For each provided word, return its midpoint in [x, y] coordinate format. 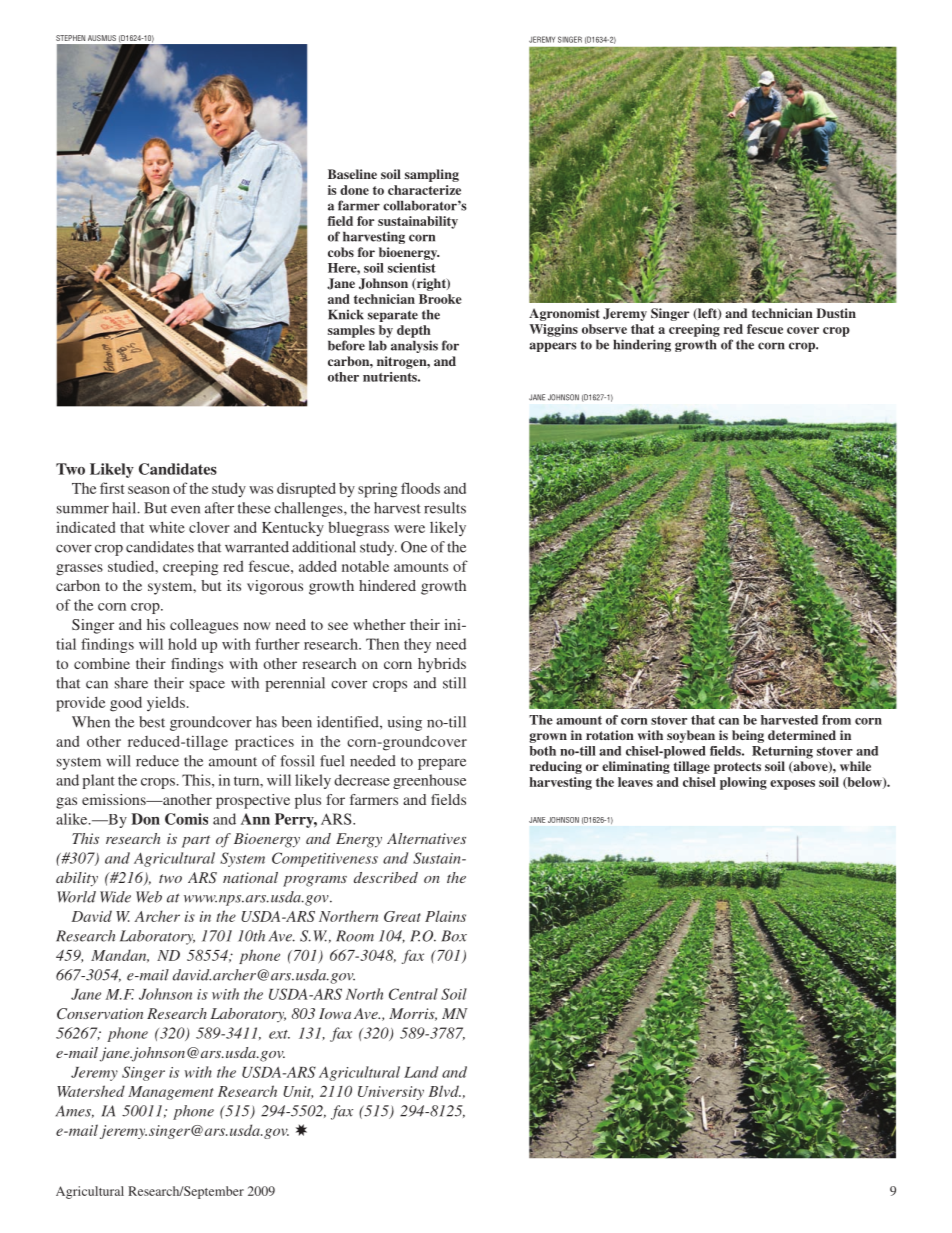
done [354, 190]
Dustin [836, 313]
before [346, 345]
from [836, 720]
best [152, 722]
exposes [792, 785]
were [409, 529]
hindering [642, 345]
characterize [424, 190]
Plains [445, 916]
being [748, 736]
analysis [414, 346]
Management [170, 1093]
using [405, 723]
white [167, 527]
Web [149, 897]
